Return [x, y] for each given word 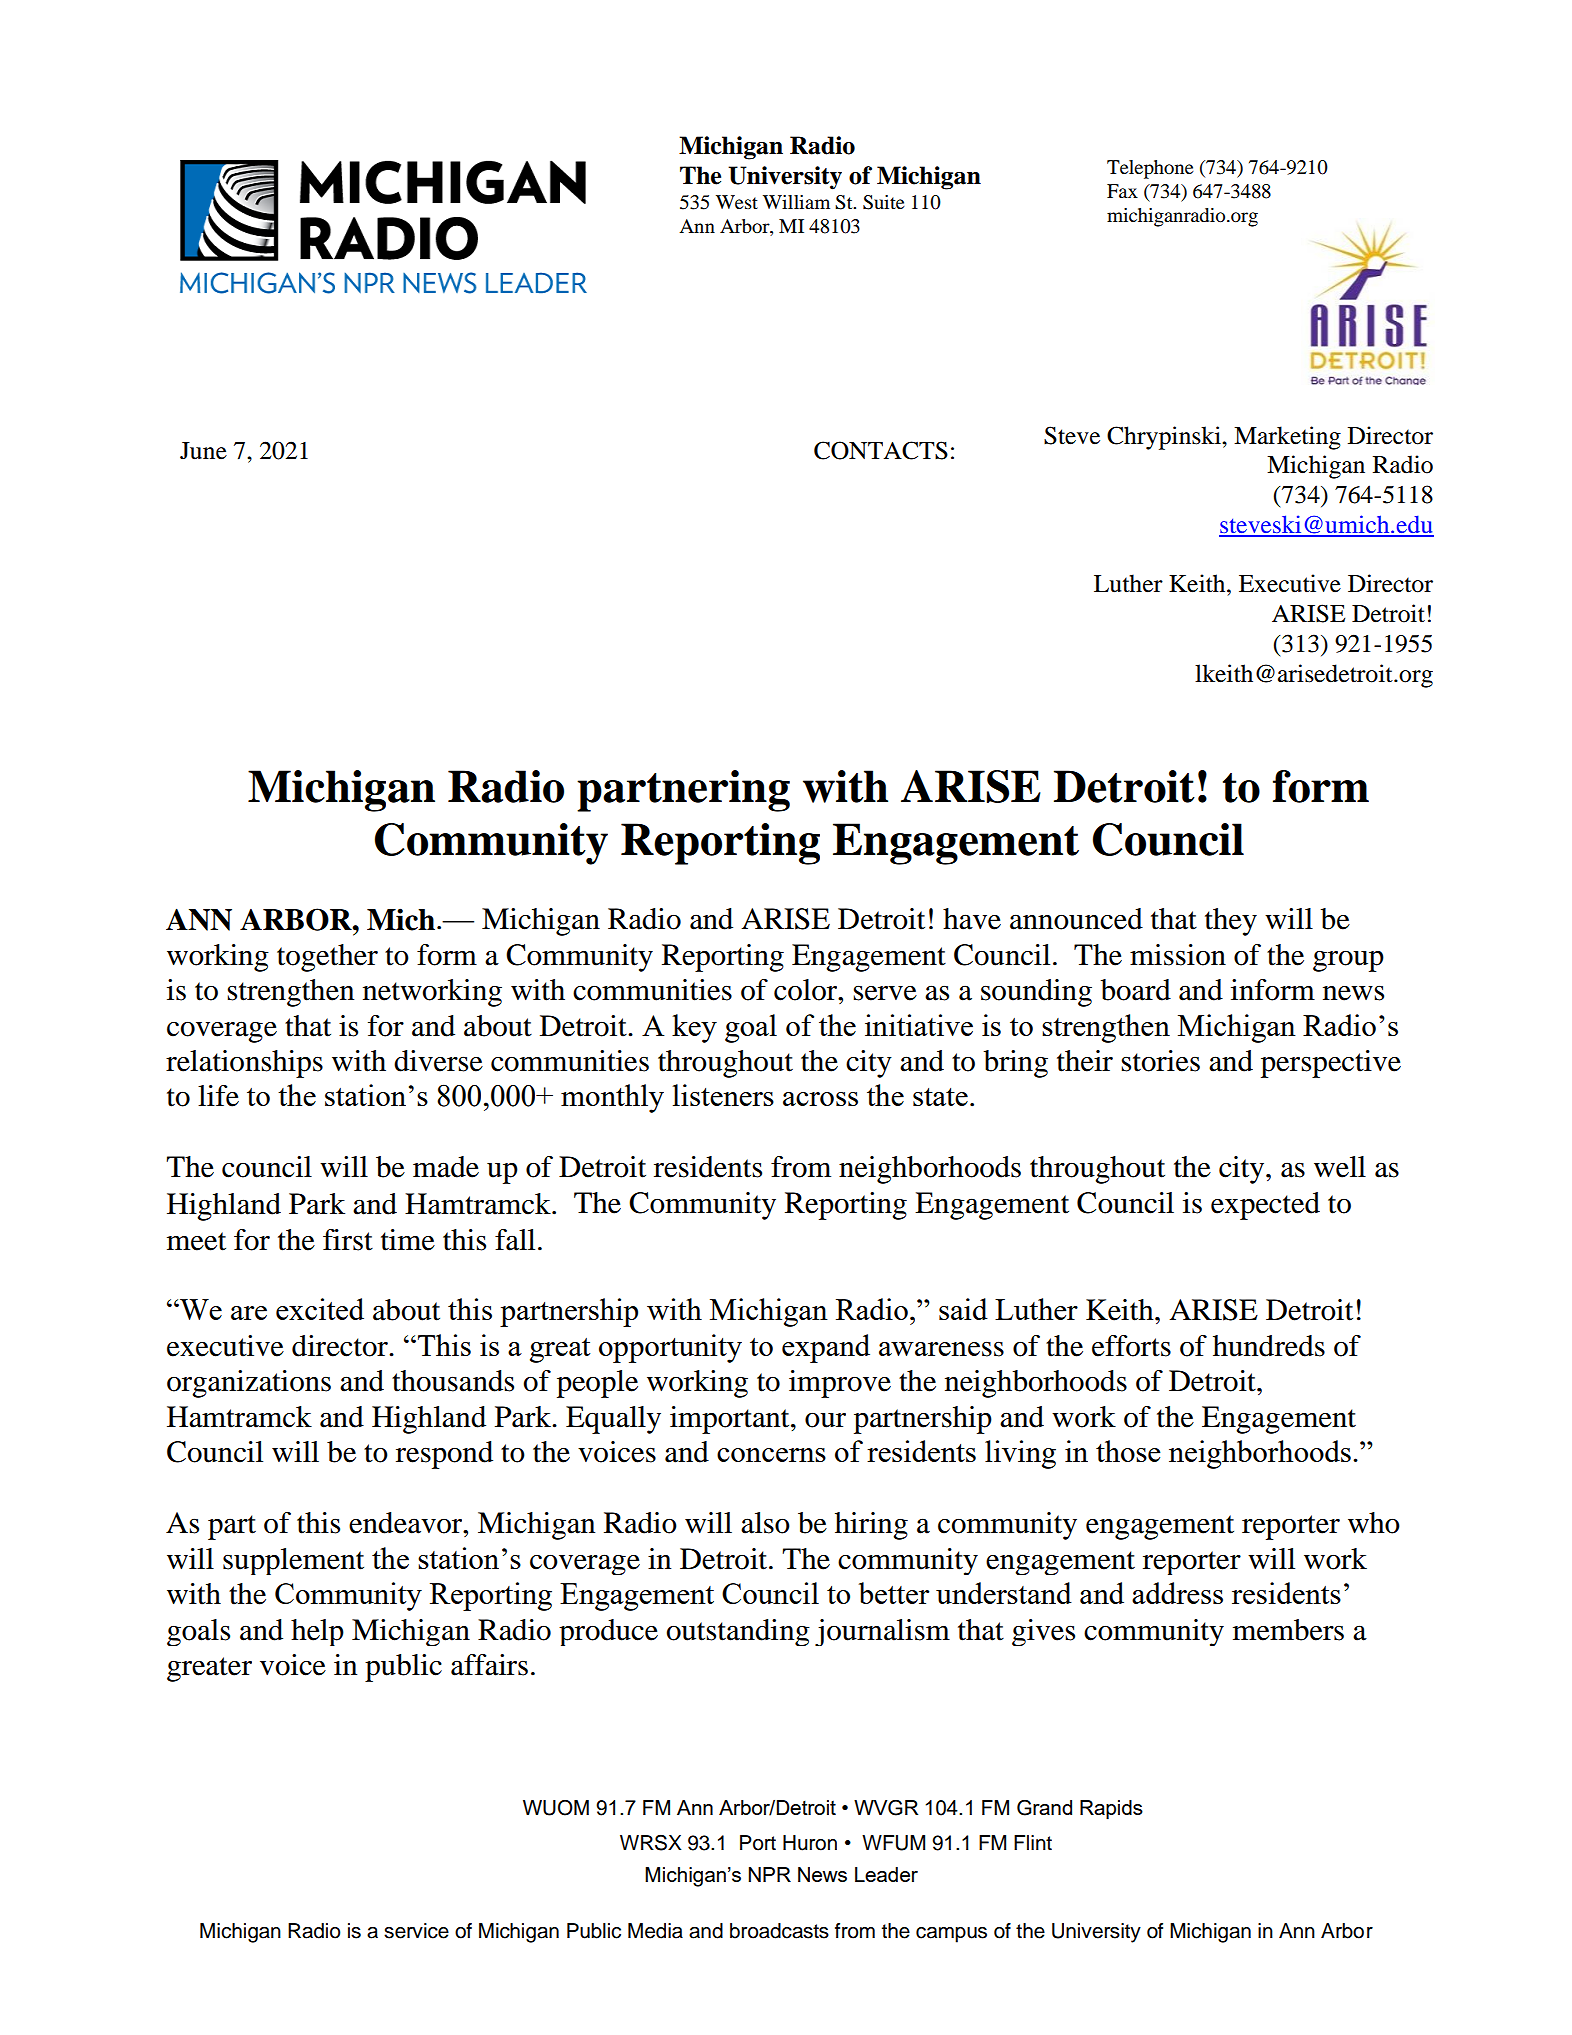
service [416, 1931]
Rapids [1111, 1810]
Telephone [1150, 169]
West [737, 202]
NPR [769, 1874]
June [203, 451]
